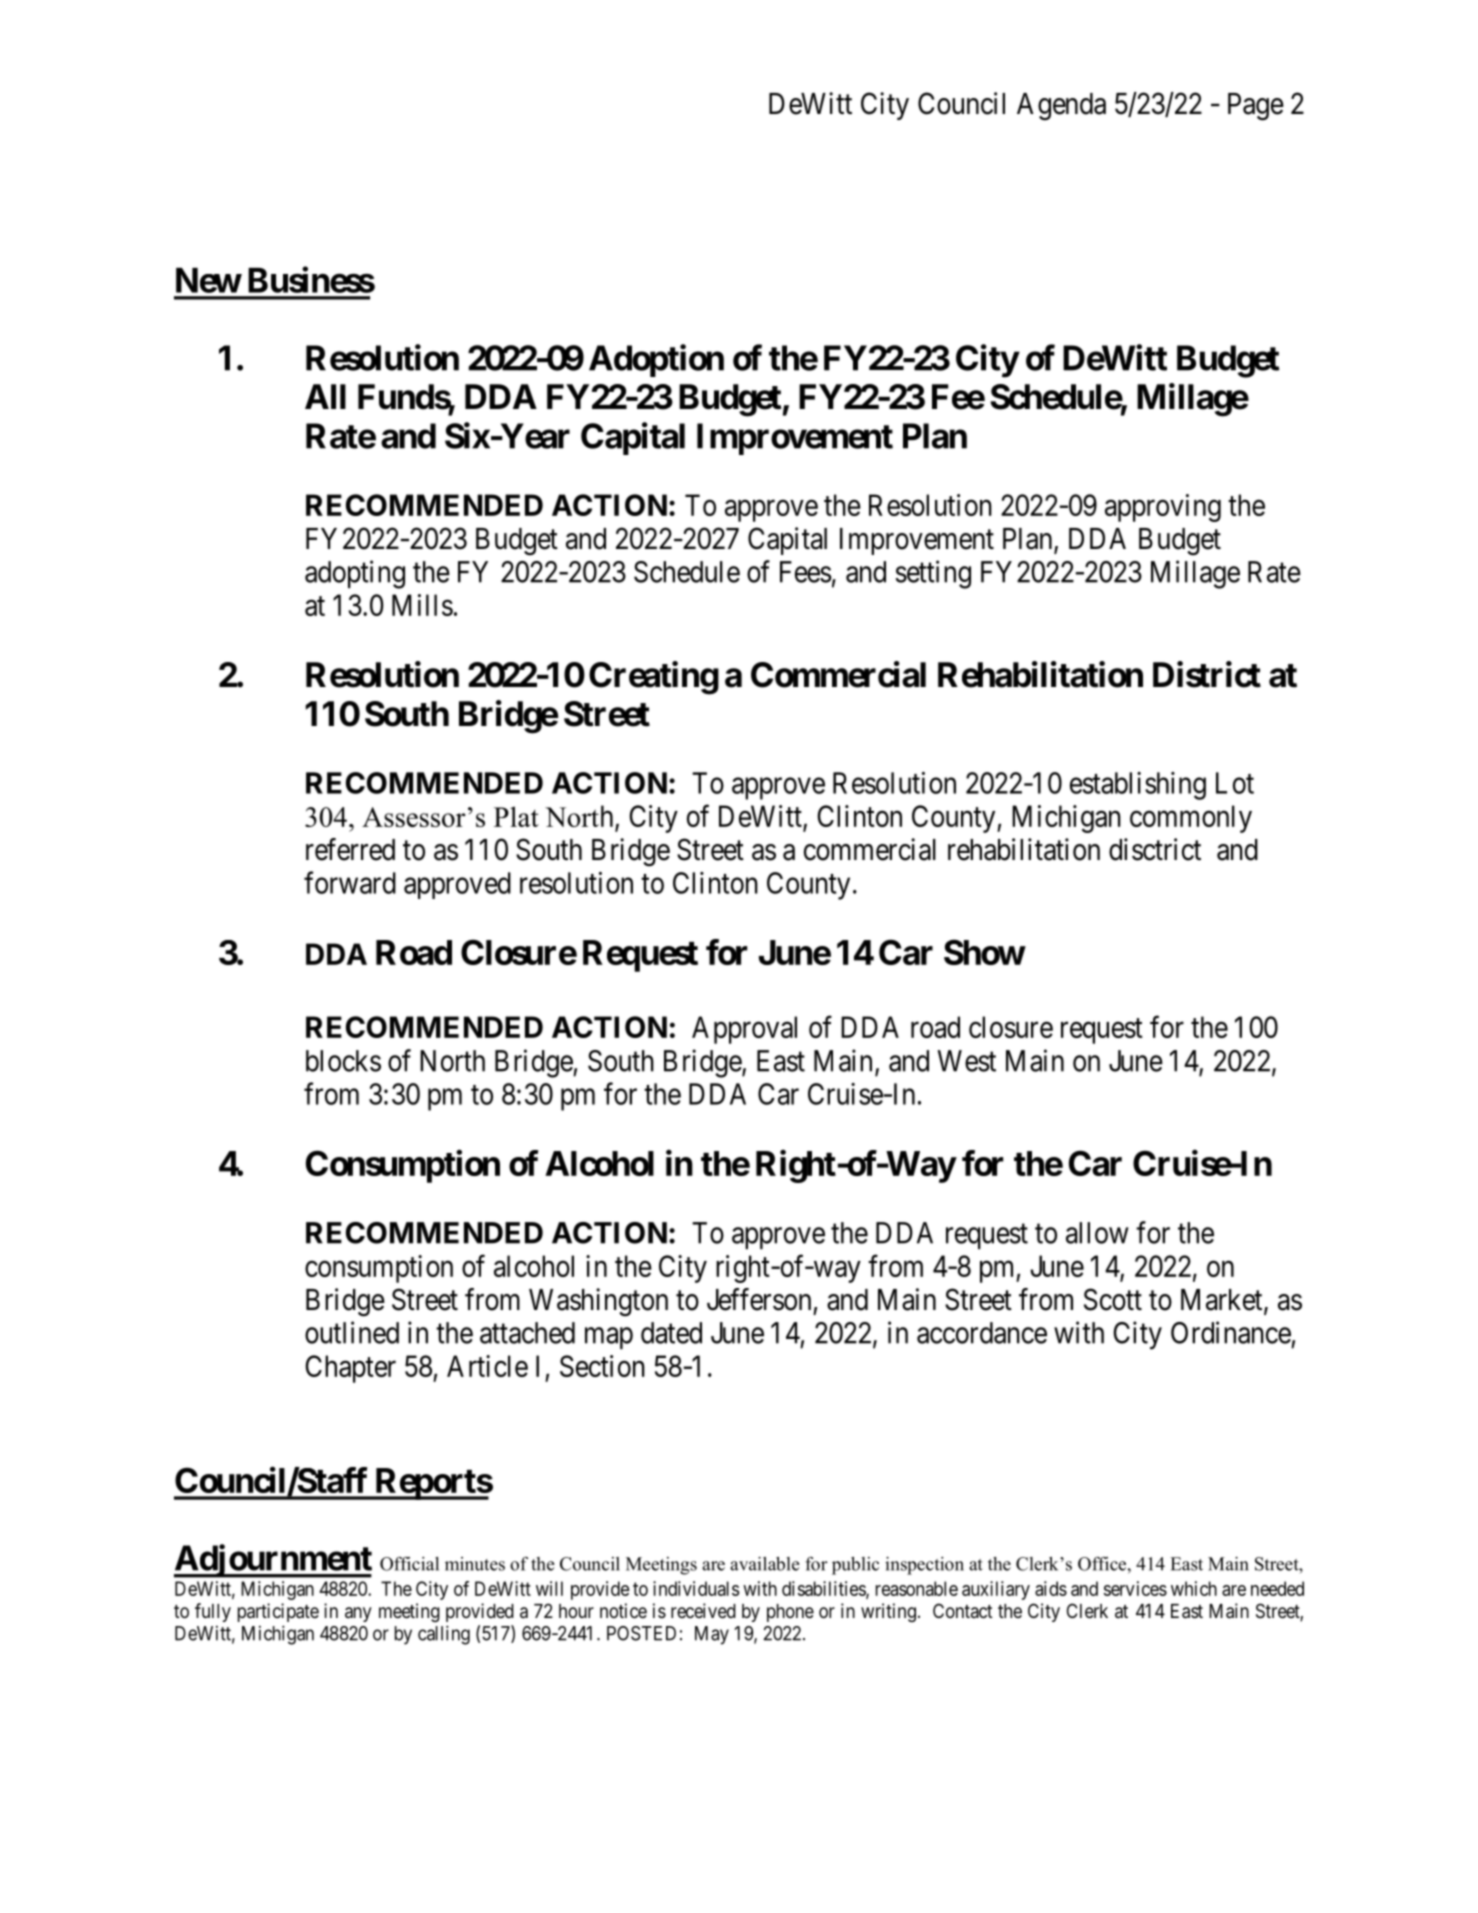  I want to click on Page, so click(1256, 107).
